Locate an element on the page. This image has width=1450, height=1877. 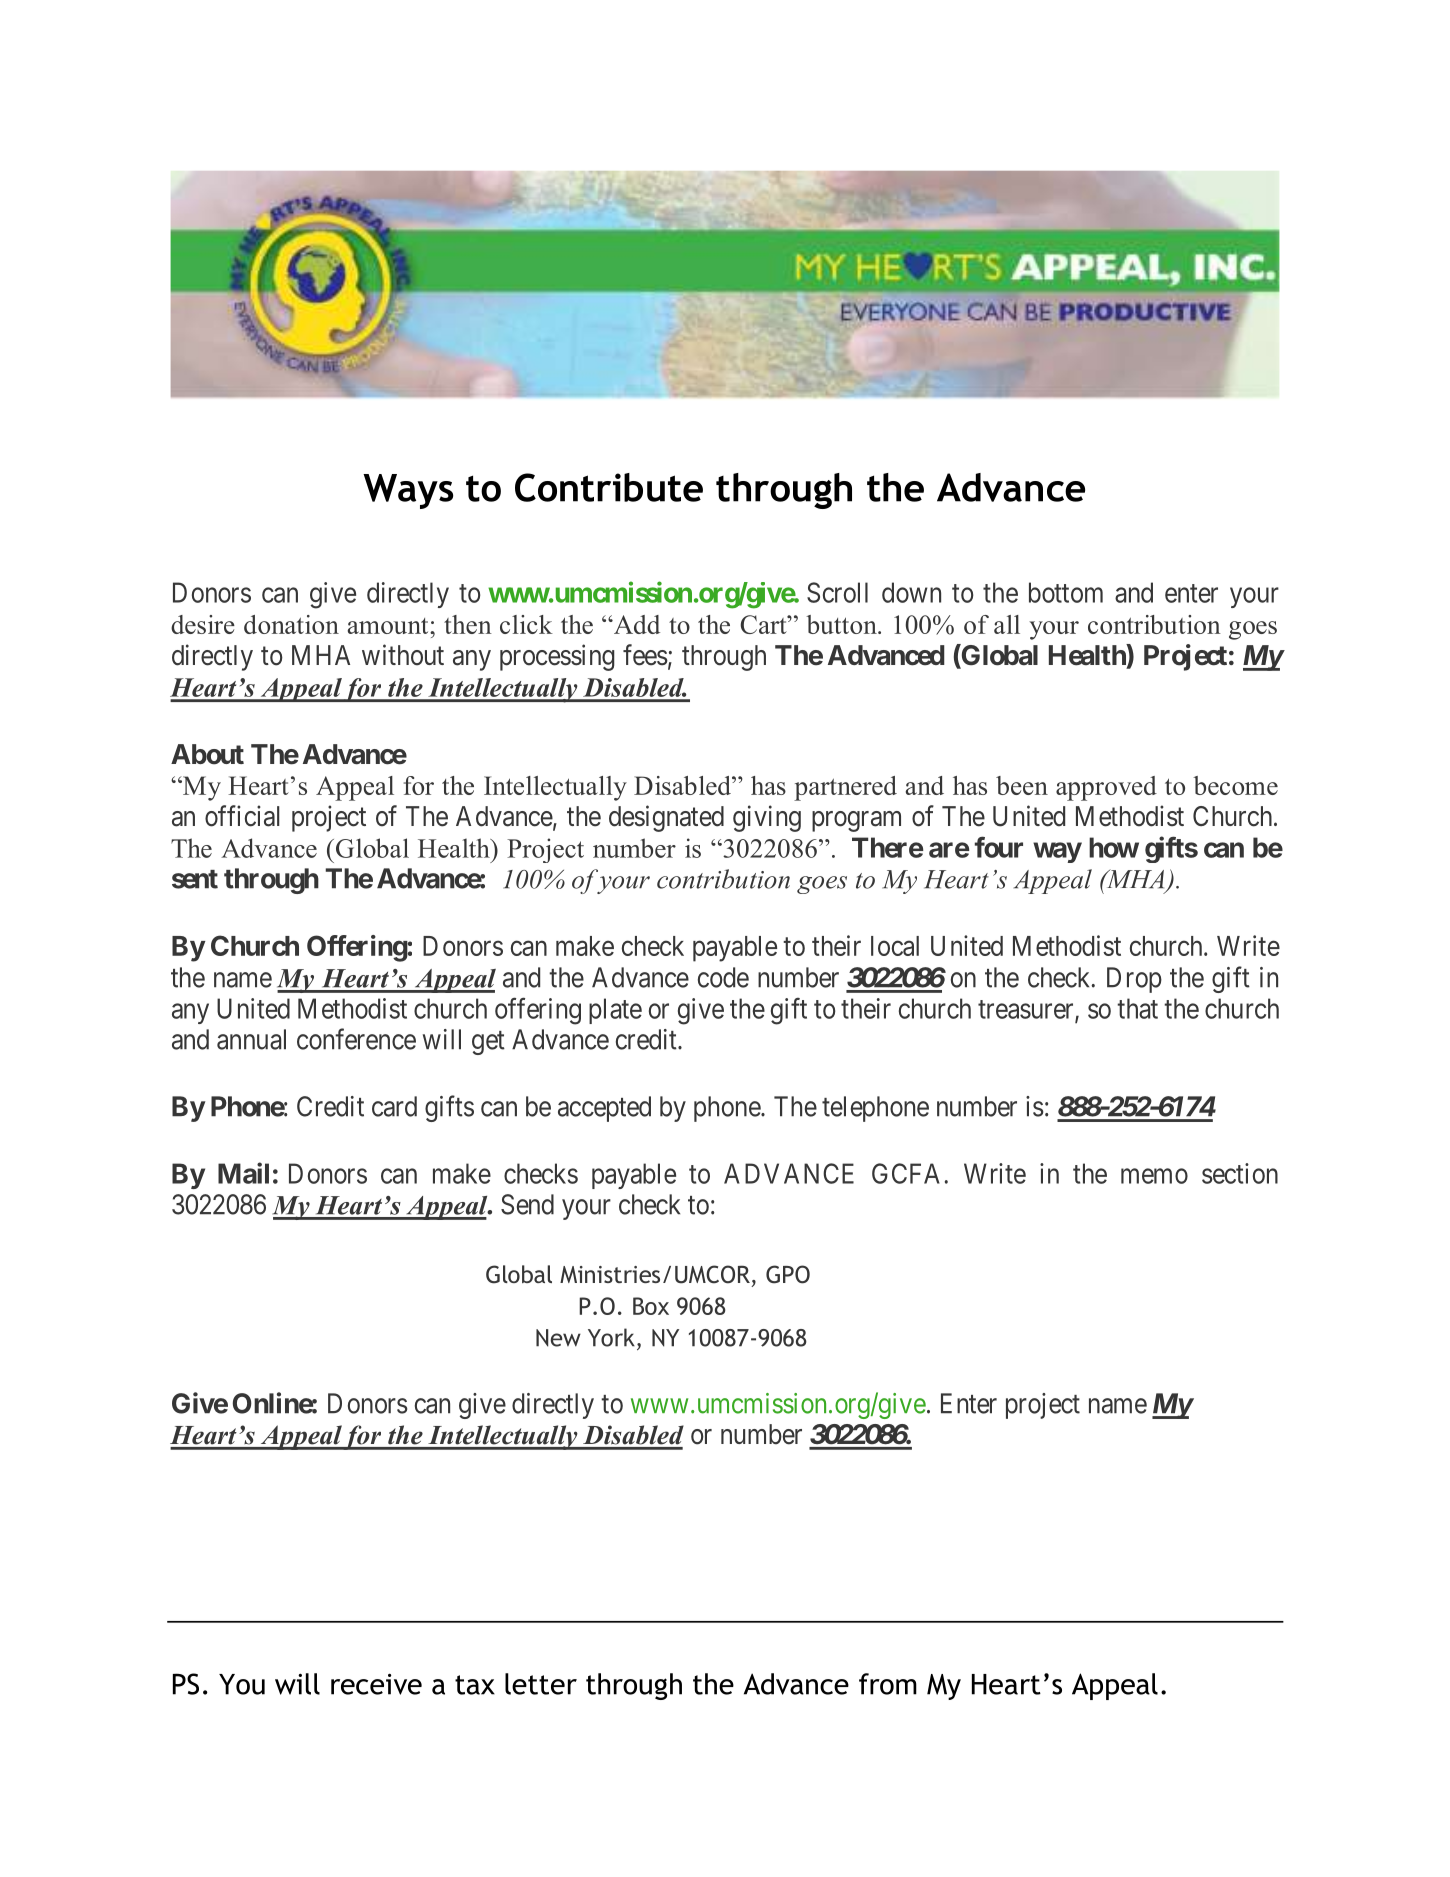
Drop is located at coordinates (1134, 980).
